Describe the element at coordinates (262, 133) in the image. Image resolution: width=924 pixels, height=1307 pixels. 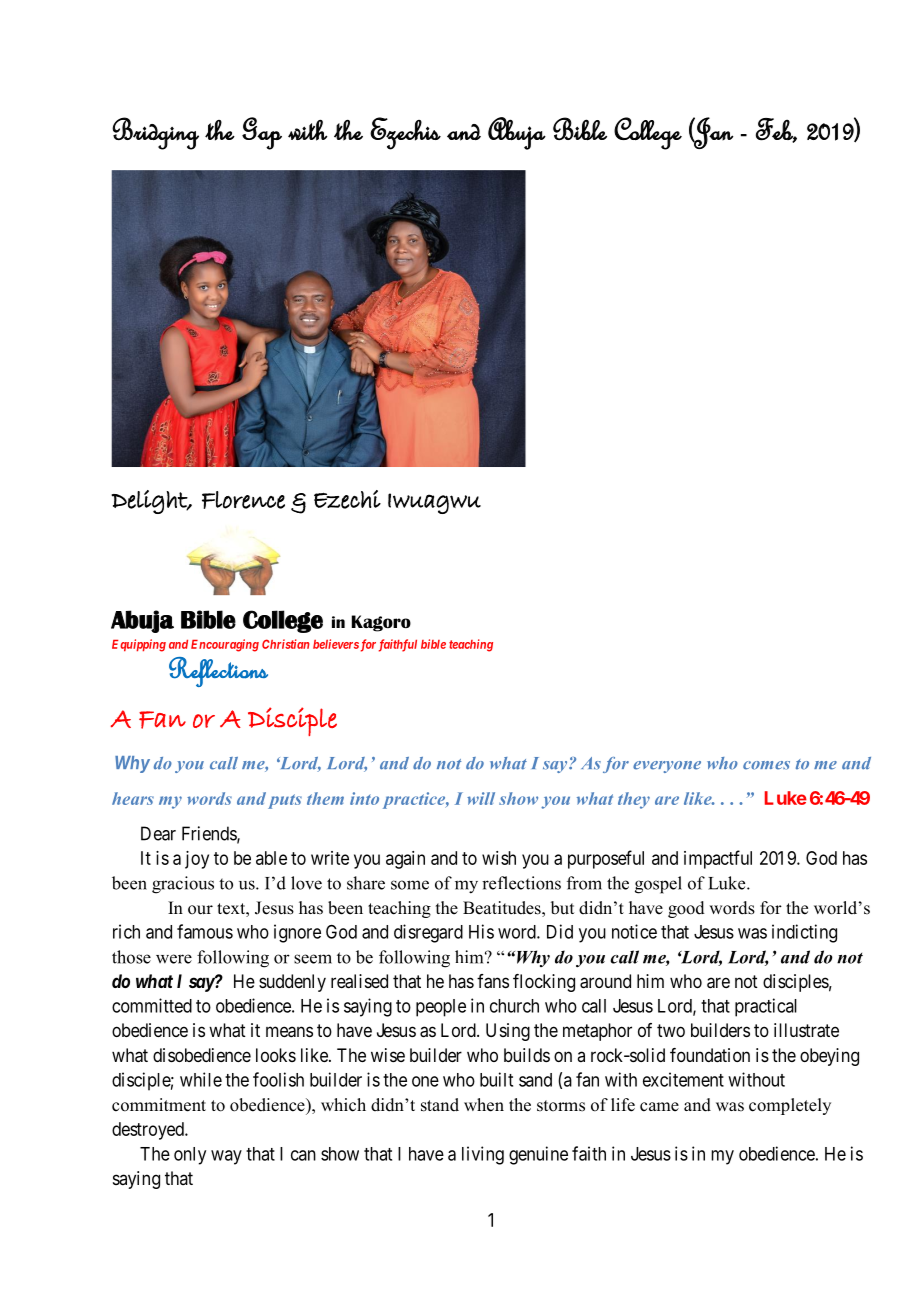
I see `Gap` at that location.
